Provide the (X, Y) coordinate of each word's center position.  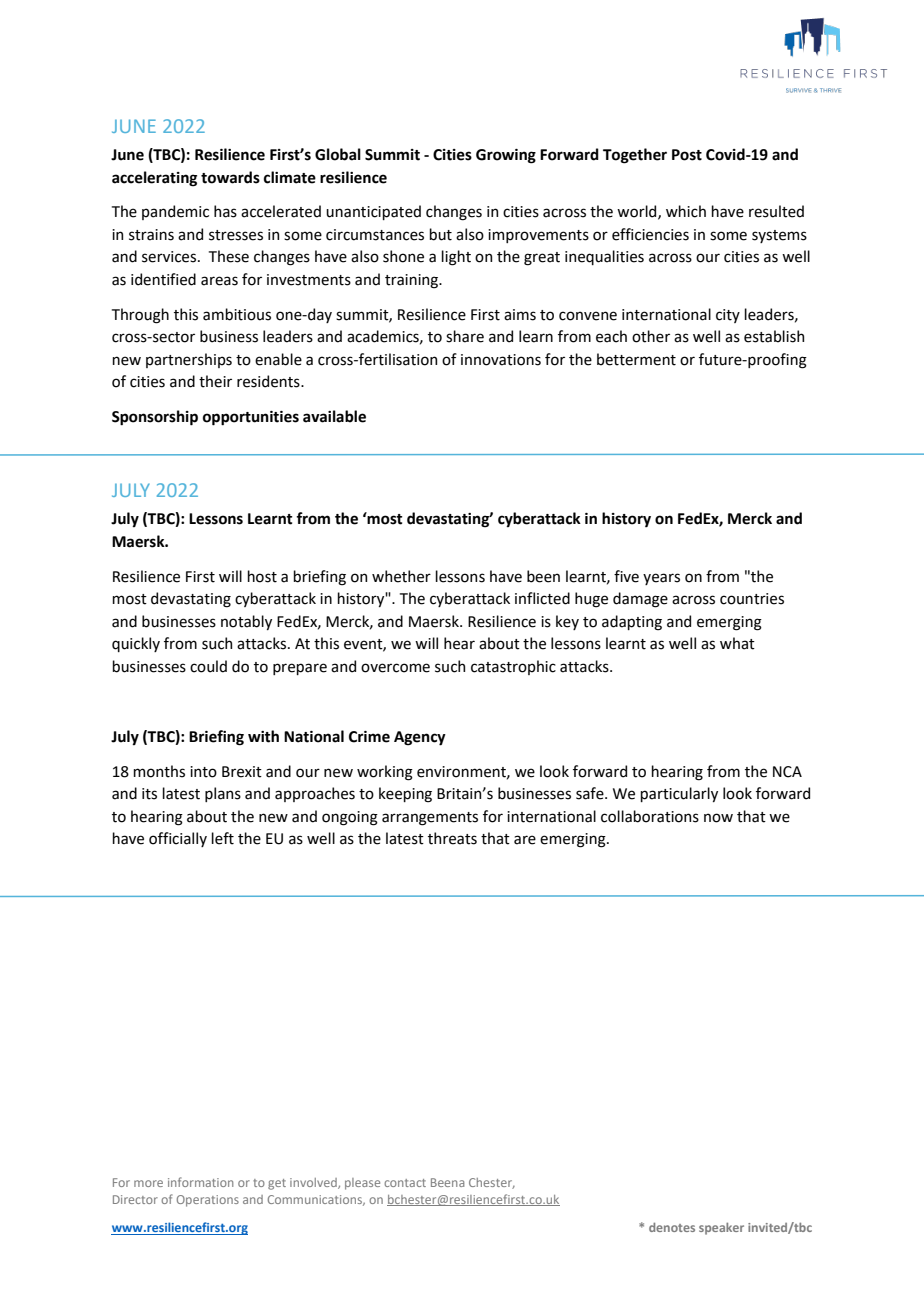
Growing (506, 156)
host (262, 576)
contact (405, 1183)
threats (452, 838)
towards (230, 177)
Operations (208, 1201)
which (686, 211)
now (718, 818)
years (661, 579)
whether (401, 576)
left (222, 838)
